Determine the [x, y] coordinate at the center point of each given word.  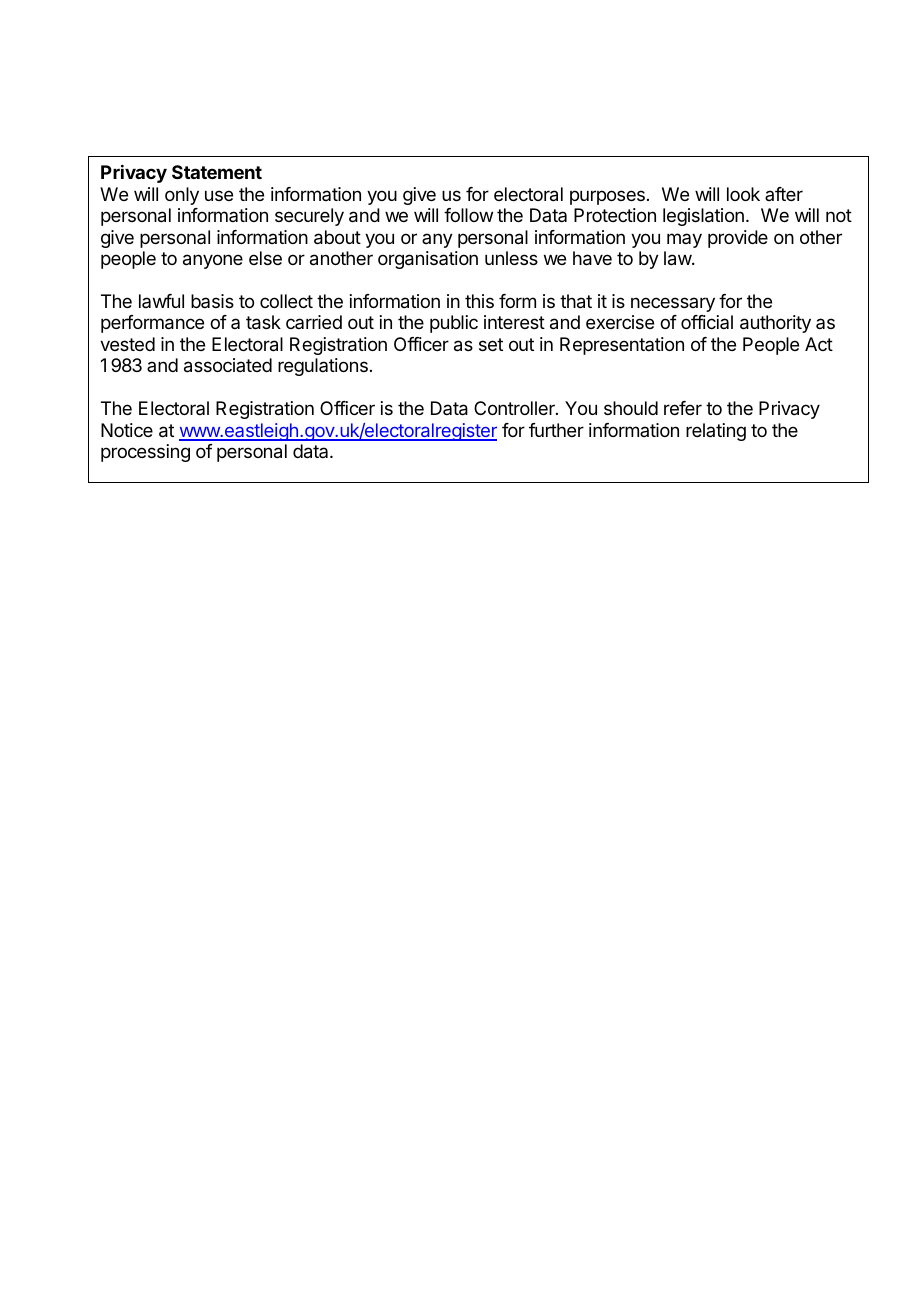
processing [145, 453]
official [707, 322]
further [556, 430]
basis [212, 301]
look [743, 194]
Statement [217, 172]
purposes [607, 197]
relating [716, 432]
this [479, 301]
